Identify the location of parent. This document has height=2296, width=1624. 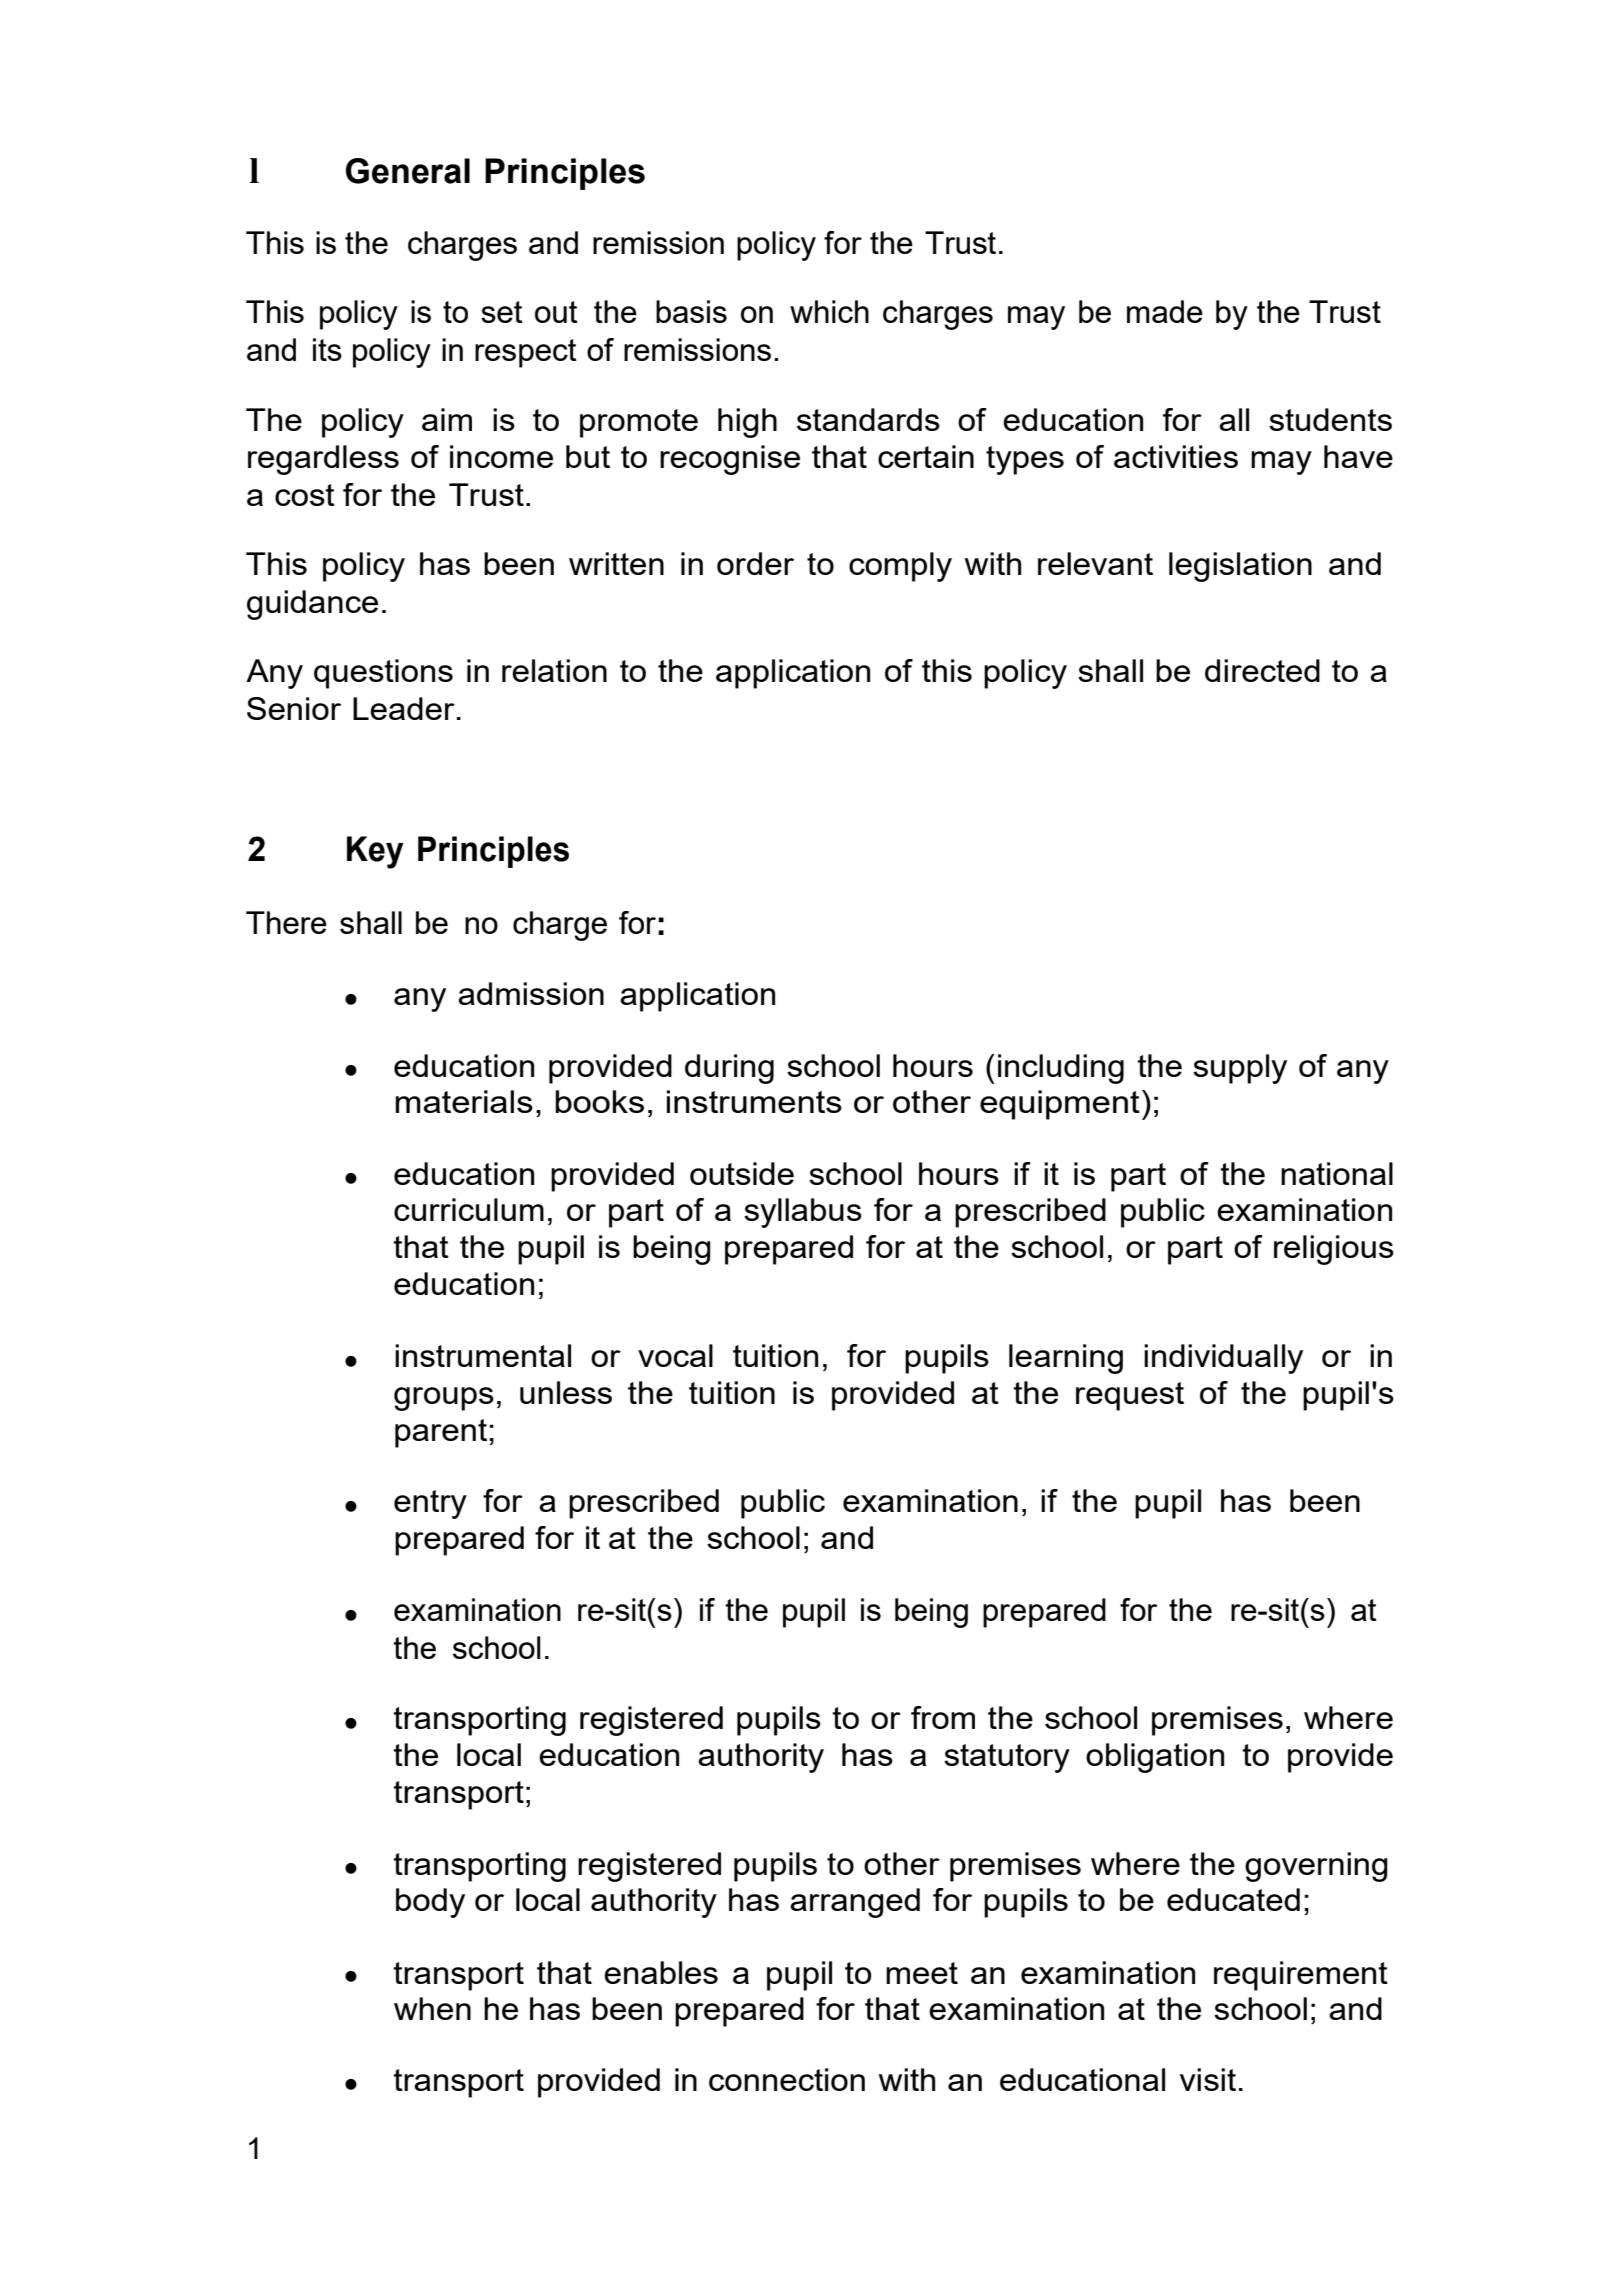
(441, 1433).
